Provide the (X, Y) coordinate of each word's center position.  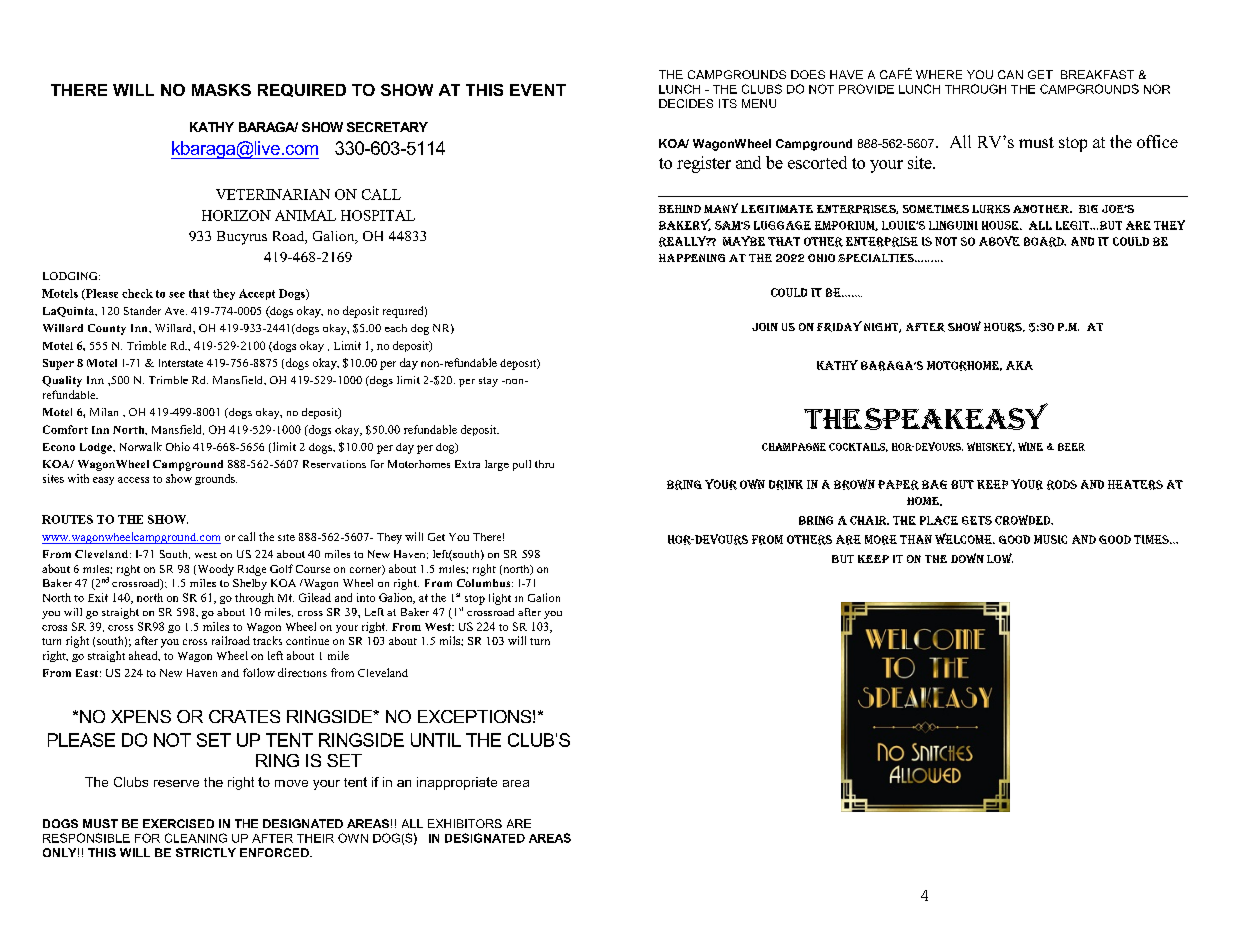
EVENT (538, 90)
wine (1030, 446)
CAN (1010, 74)
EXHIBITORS (465, 823)
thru (544, 464)
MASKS (221, 90)
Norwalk (141, 446)
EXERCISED (178, 823)
